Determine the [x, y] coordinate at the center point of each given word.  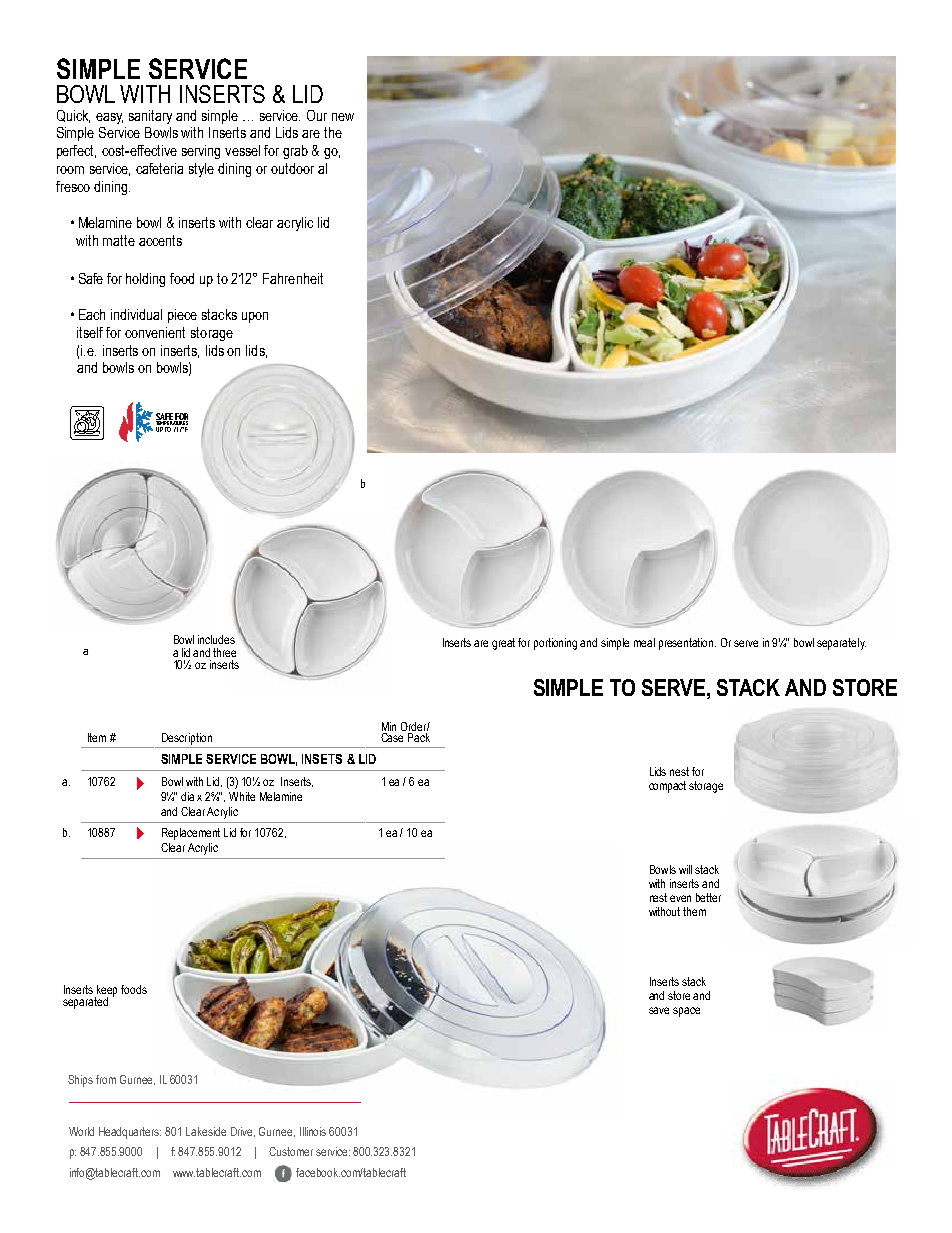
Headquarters [130, 1133]
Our [317, 115]
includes [216, 639]
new [343, 117]
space [686, 1012]
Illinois [313, 1131]
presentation [687, 644]
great [503, 644]
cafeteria [159, 168]
